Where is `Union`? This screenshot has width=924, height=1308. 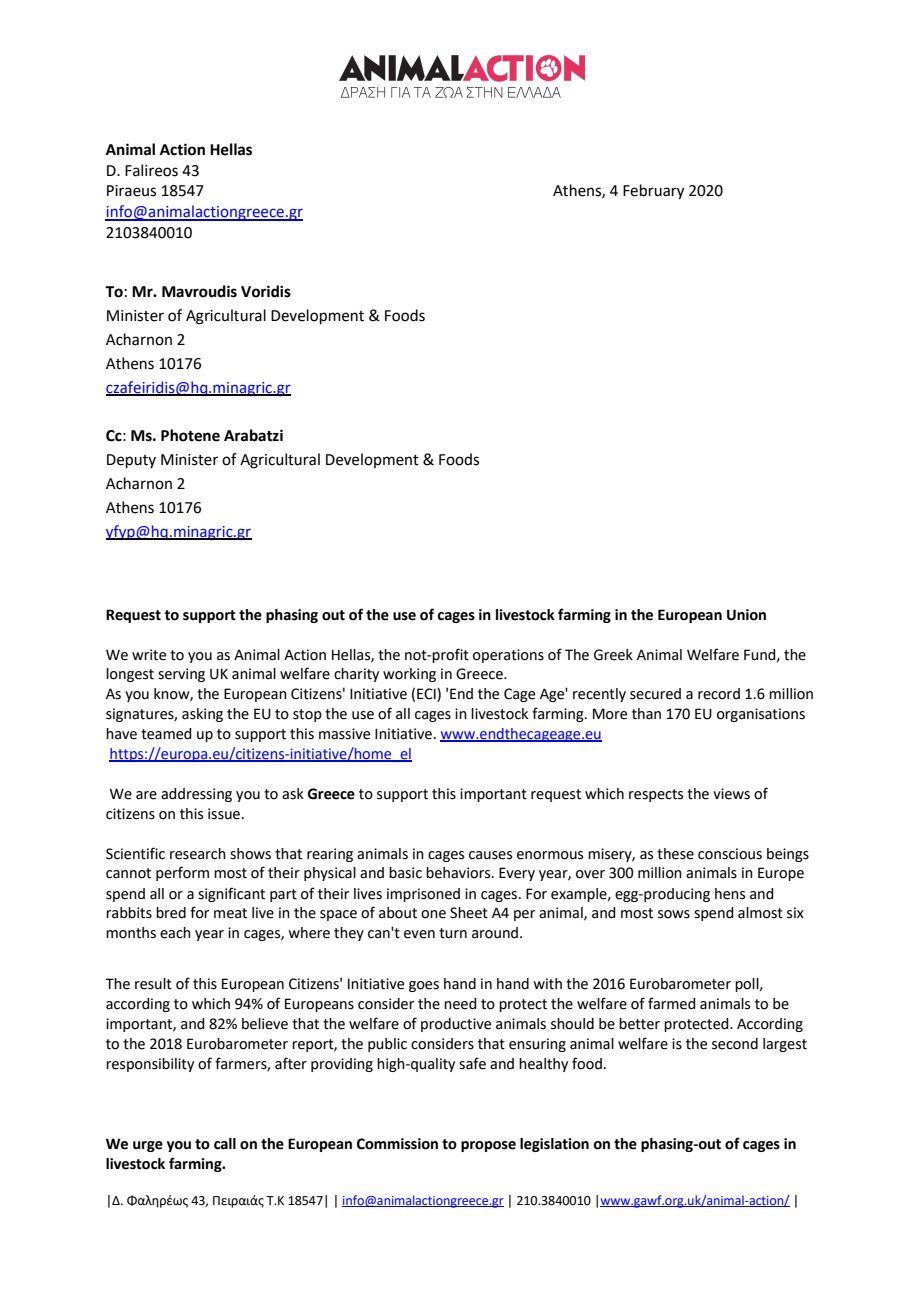
Union is located at coordinates (746, 615).
